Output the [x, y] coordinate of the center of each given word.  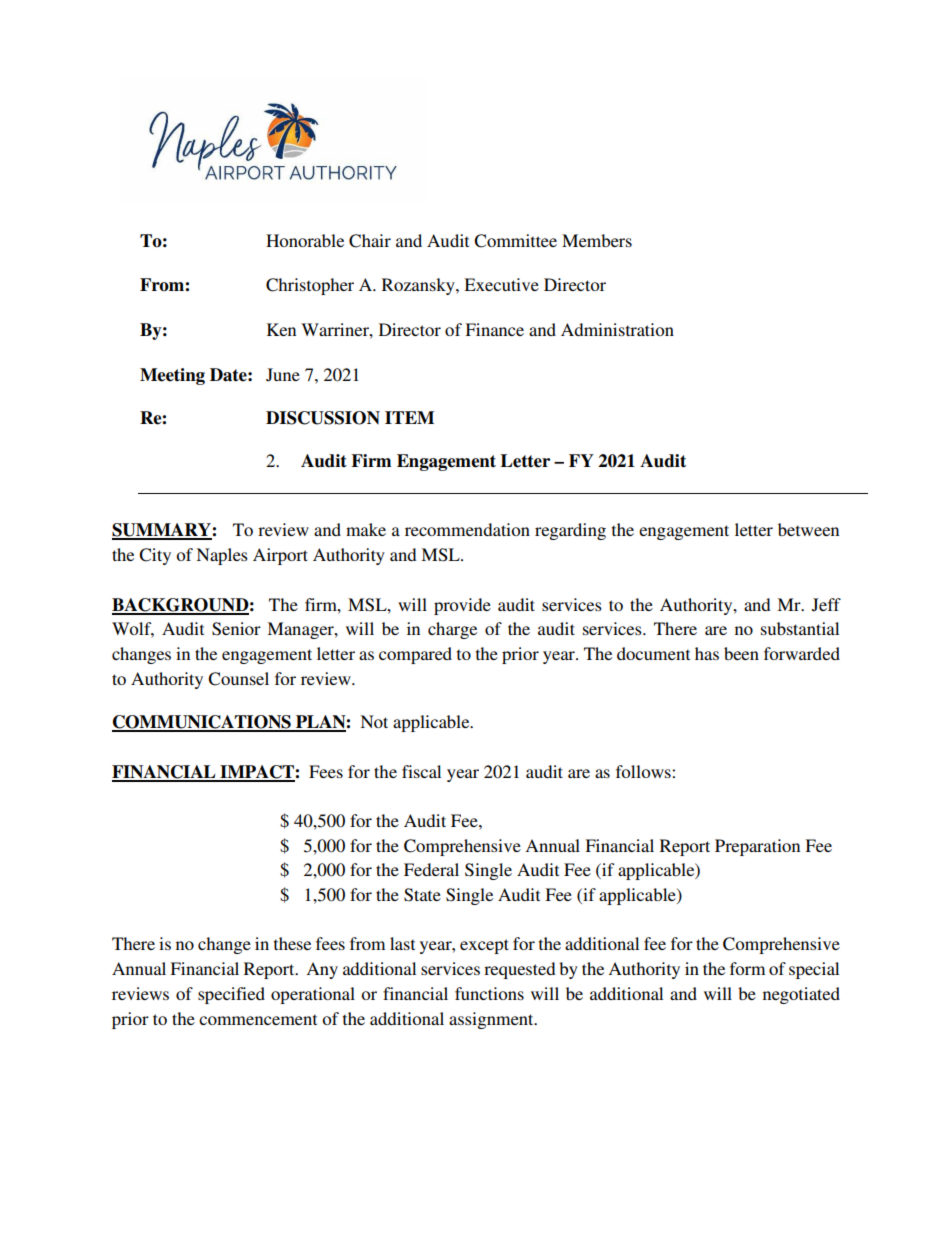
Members [597, 240]
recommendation [467, 529]
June [283, 375]
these [292, 943]
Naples [222, 556]
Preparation [757, 847]
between [808, 529]
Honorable [305, 240]
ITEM [409, 417]
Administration [617, 329]
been [741, 653]
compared [415, 655]
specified [231, 995]
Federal [431, 869]
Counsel [238, 679]
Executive [501, 284]
